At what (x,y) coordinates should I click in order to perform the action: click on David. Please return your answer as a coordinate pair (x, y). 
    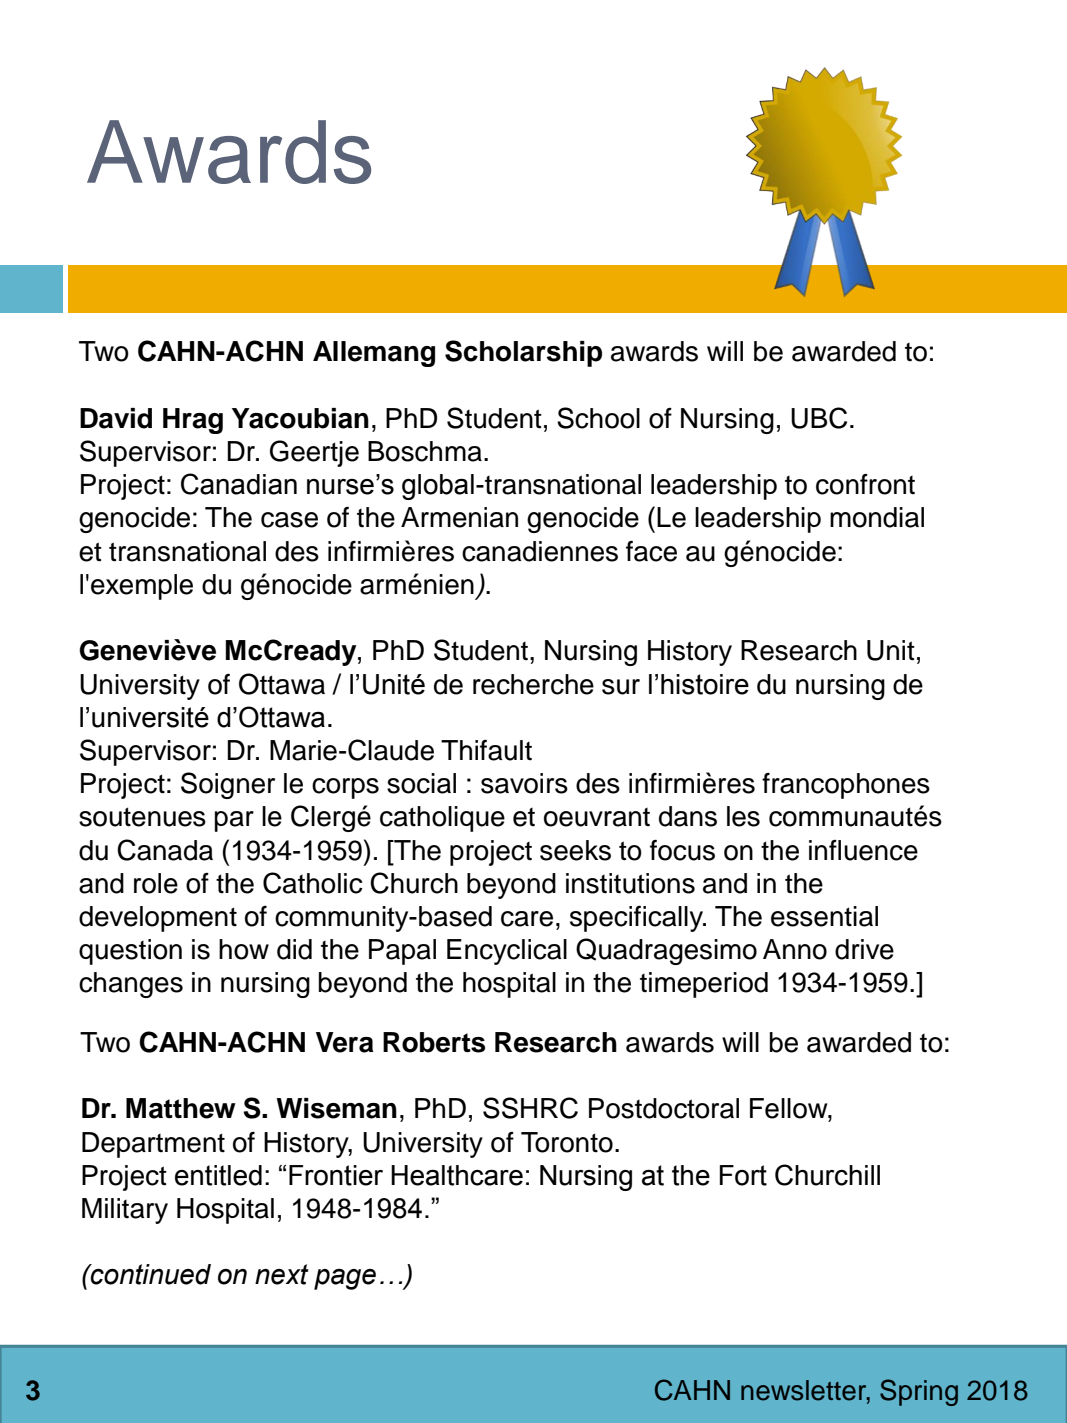
    Looking at the image, I should click on (116, 418).
